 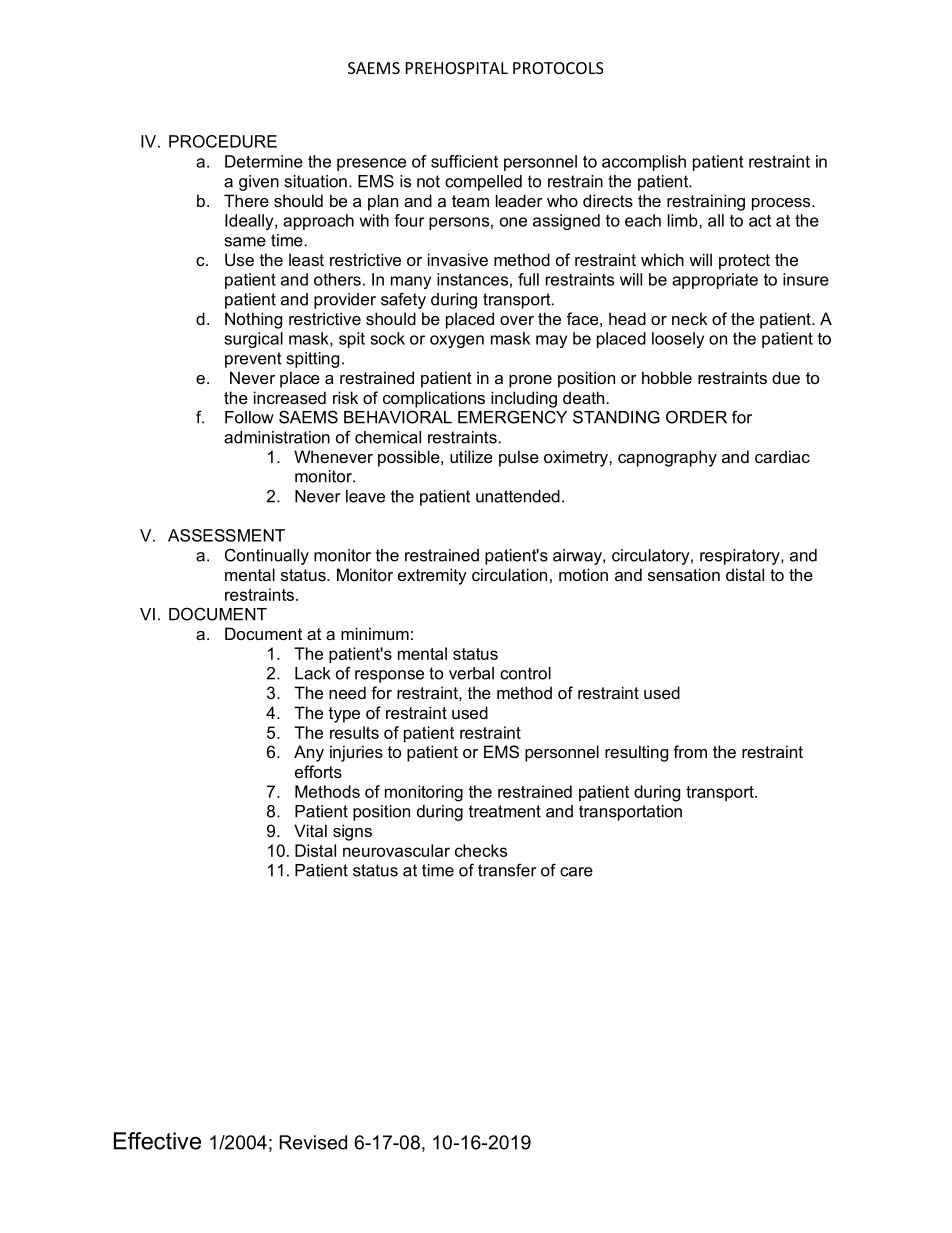 What do you see at coordinates (223, 141) in the page?
I see `PROCEDURE` at bounding box center [223, 141].
